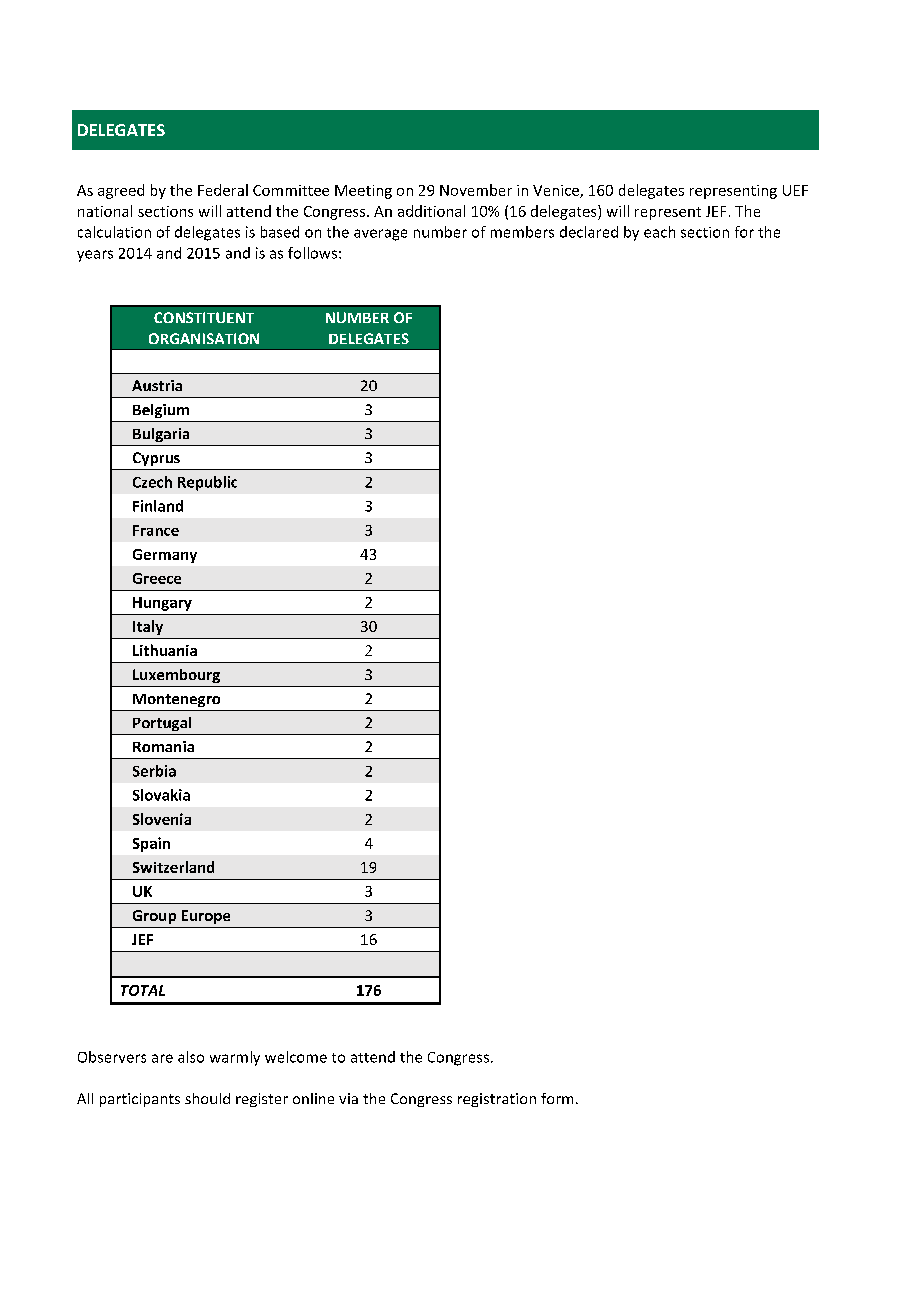 This page has height=1308, width=924. I want to click on Montenegro, so click(176, 700).
